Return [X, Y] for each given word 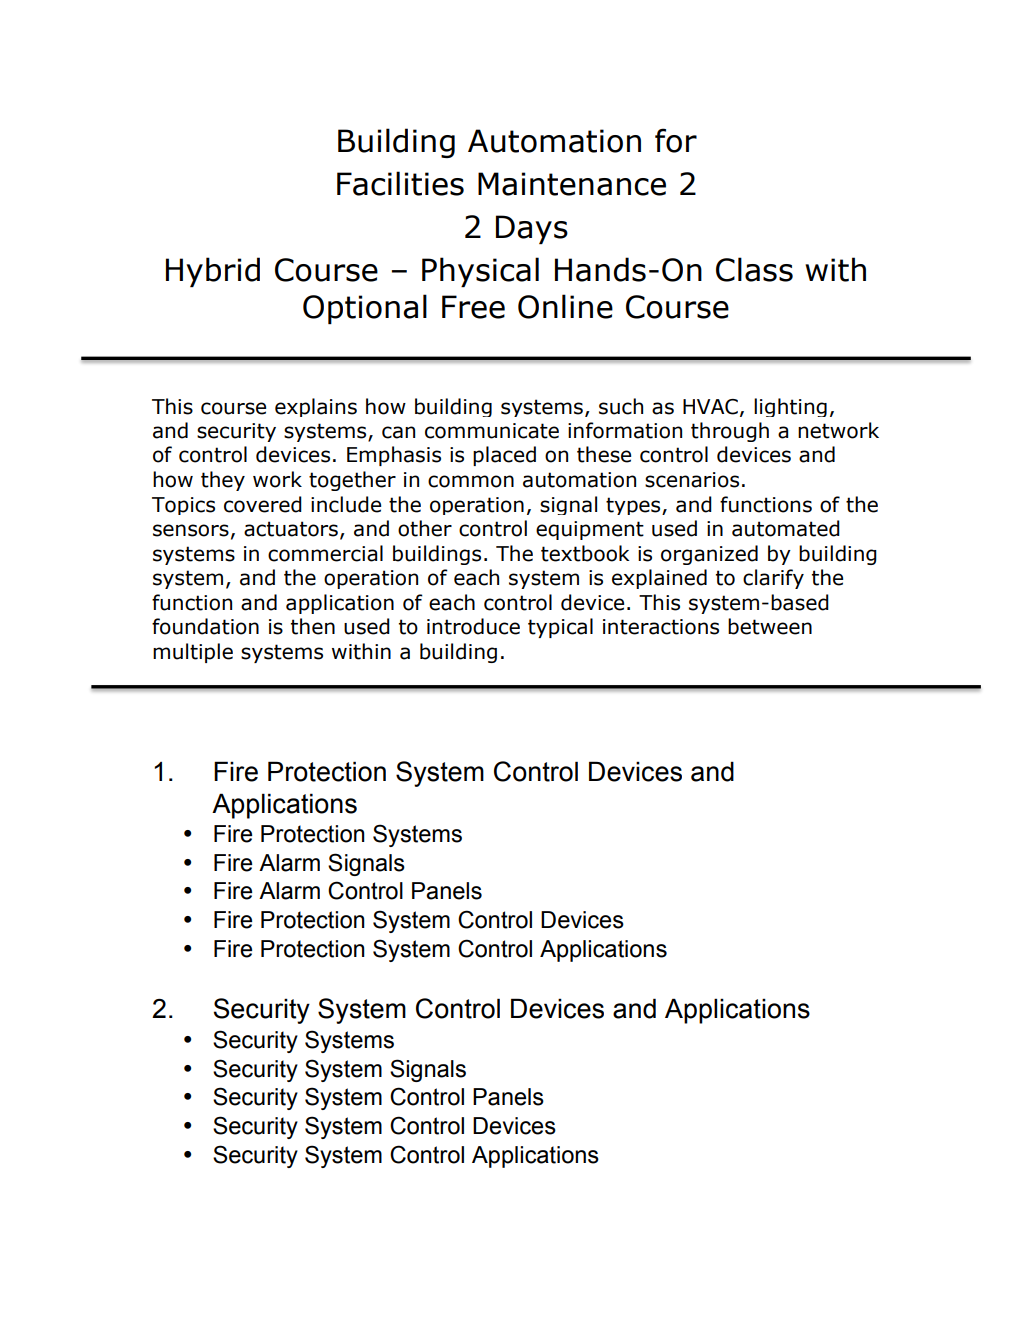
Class [754, 269]
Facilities [400, 183]
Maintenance [572, 184]
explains [316, 407]
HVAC [710, 407]
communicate [492, 431]
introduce [473, 626]
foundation [205, 626]
